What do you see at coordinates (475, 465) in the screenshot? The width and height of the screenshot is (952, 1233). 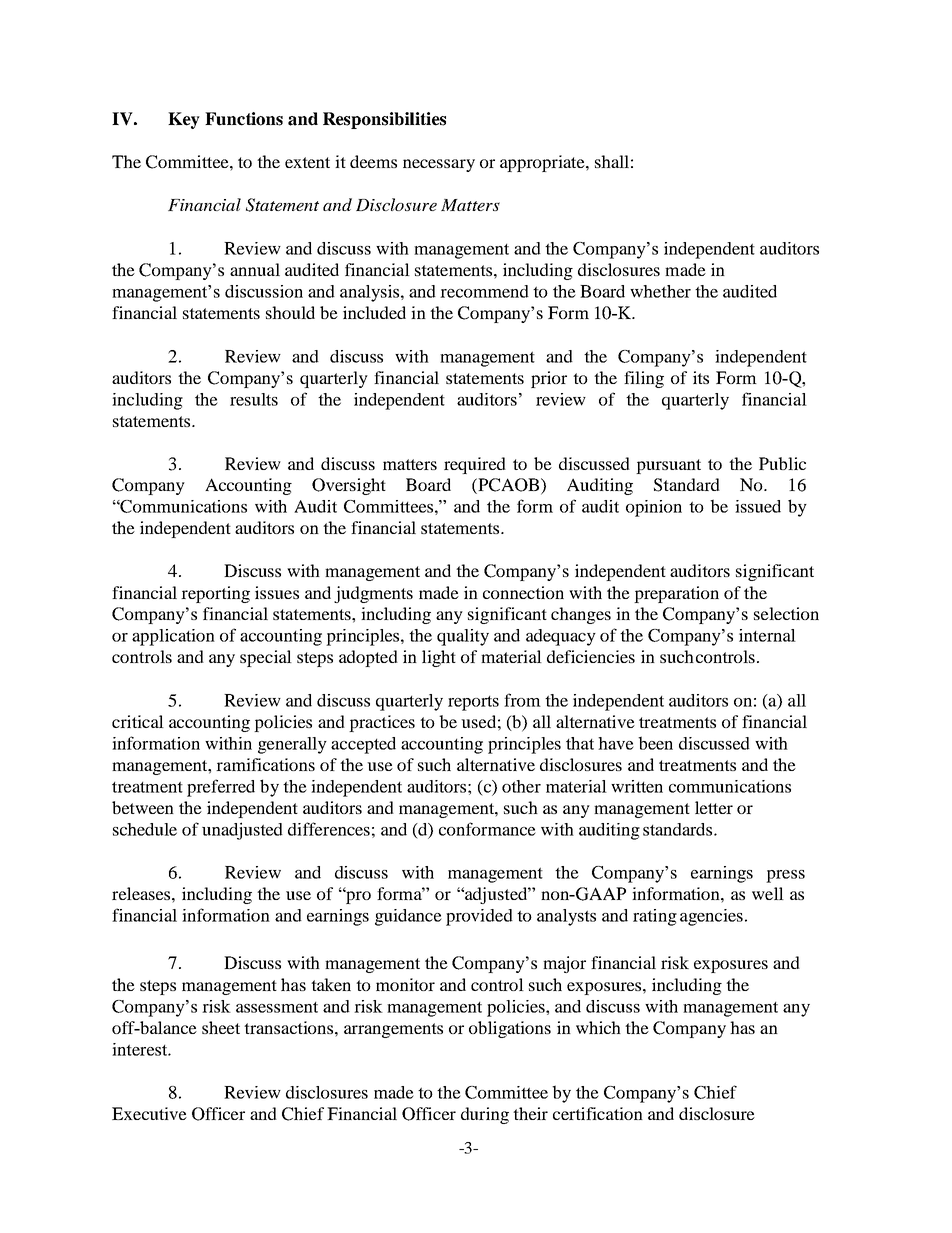 I see `required` at bounding box center [475, 465].
